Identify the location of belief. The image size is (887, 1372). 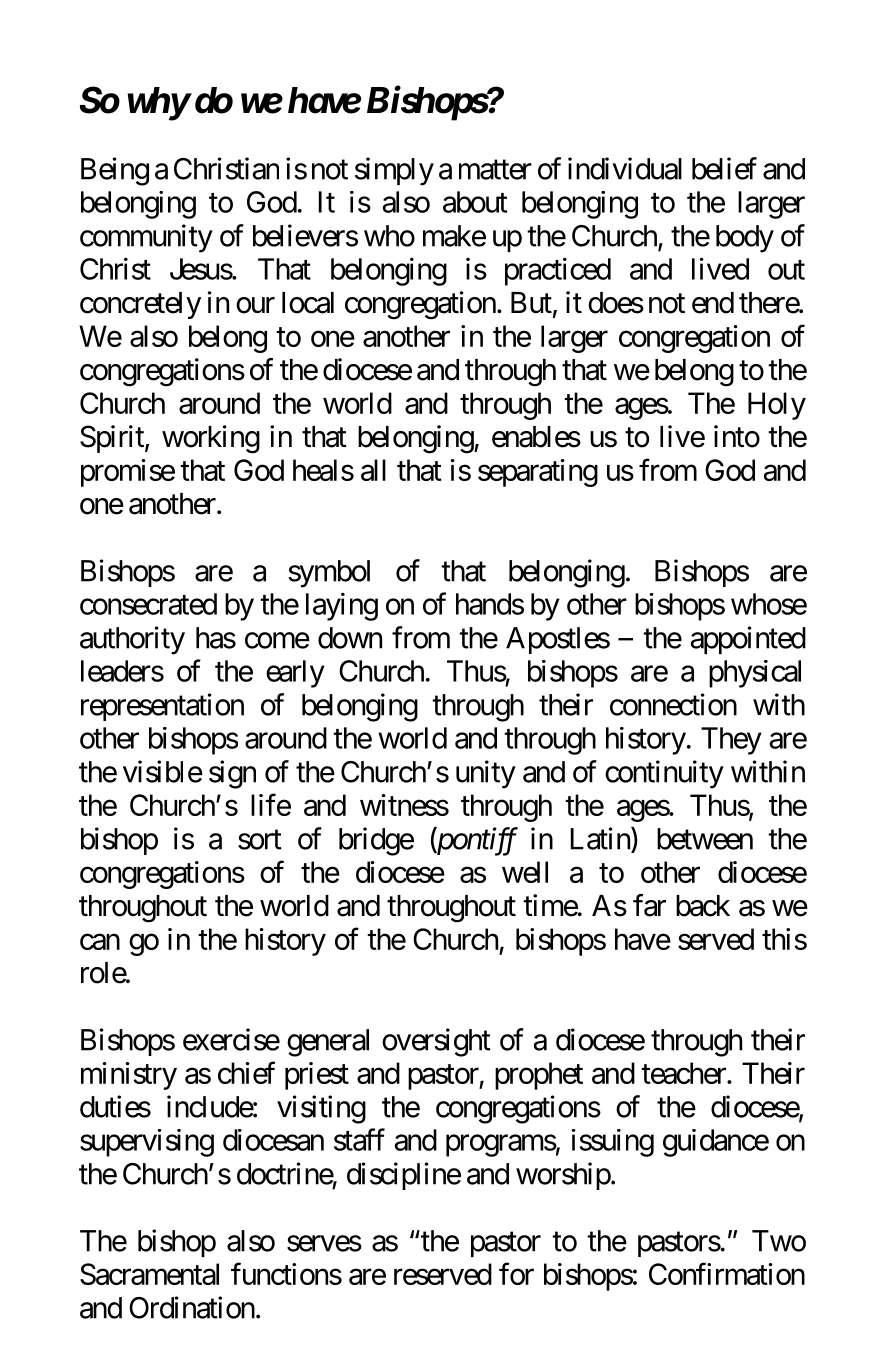
(724, 168).
